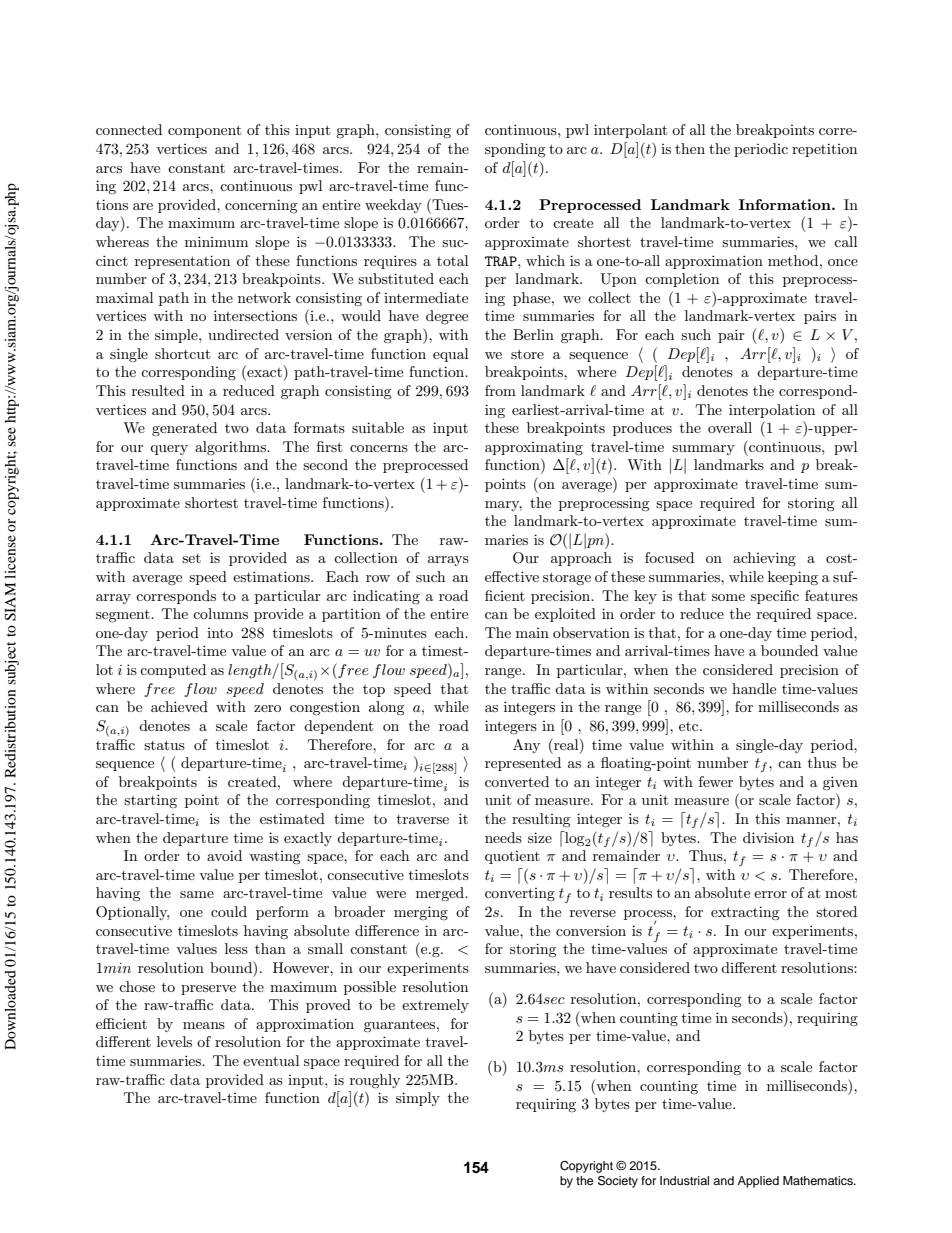 This screenshot has height=1233, width=952. I want to click on weekday, so click(393, 206).
